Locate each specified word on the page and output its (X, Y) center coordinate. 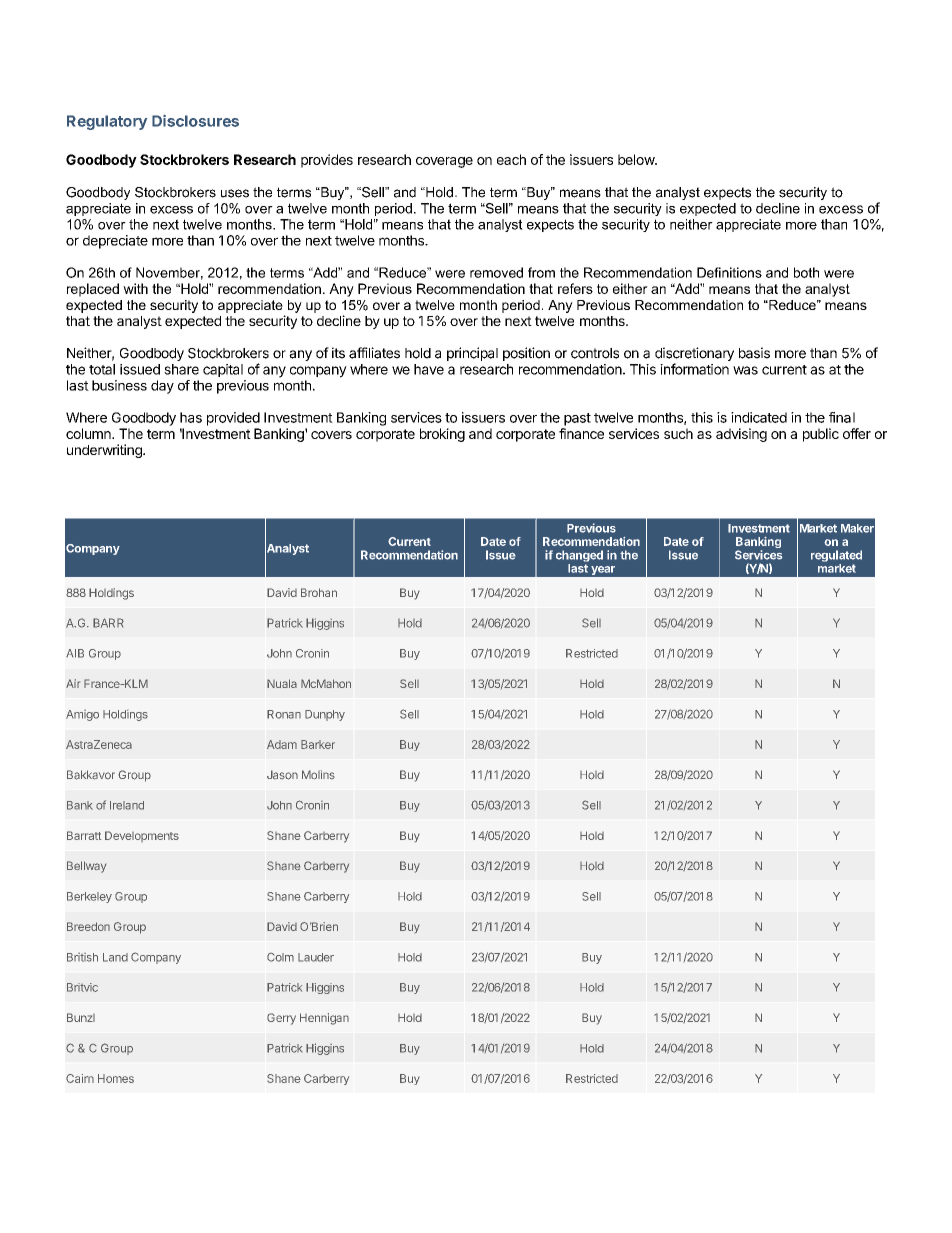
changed (579, 556)
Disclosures (195, 121)
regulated (836, 556)
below (637, 159)
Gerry (281, 1019)
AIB (75, 653)
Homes (116, 1078)
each (511, 159)
